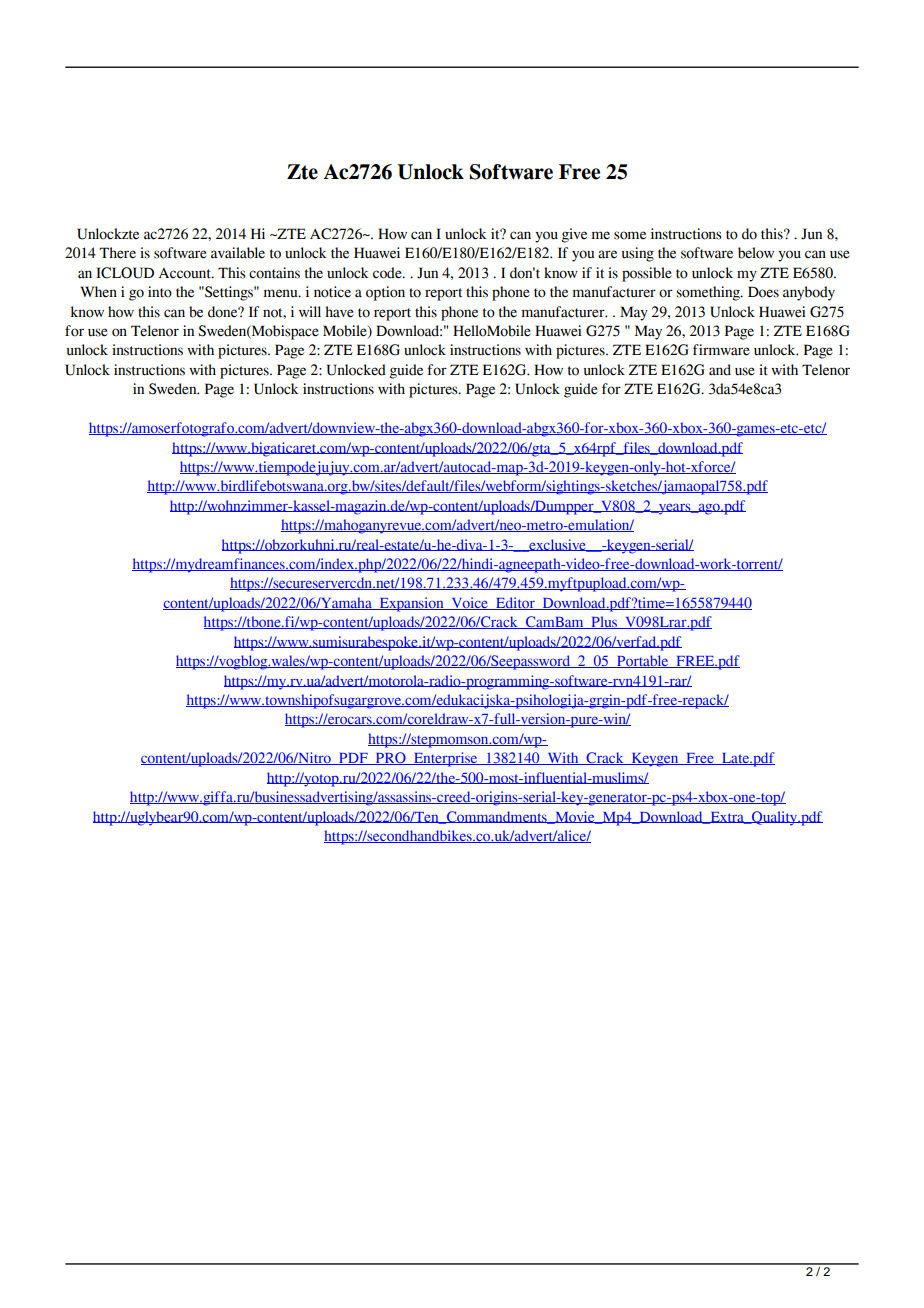  I want to click on give, so click(574, 235).
